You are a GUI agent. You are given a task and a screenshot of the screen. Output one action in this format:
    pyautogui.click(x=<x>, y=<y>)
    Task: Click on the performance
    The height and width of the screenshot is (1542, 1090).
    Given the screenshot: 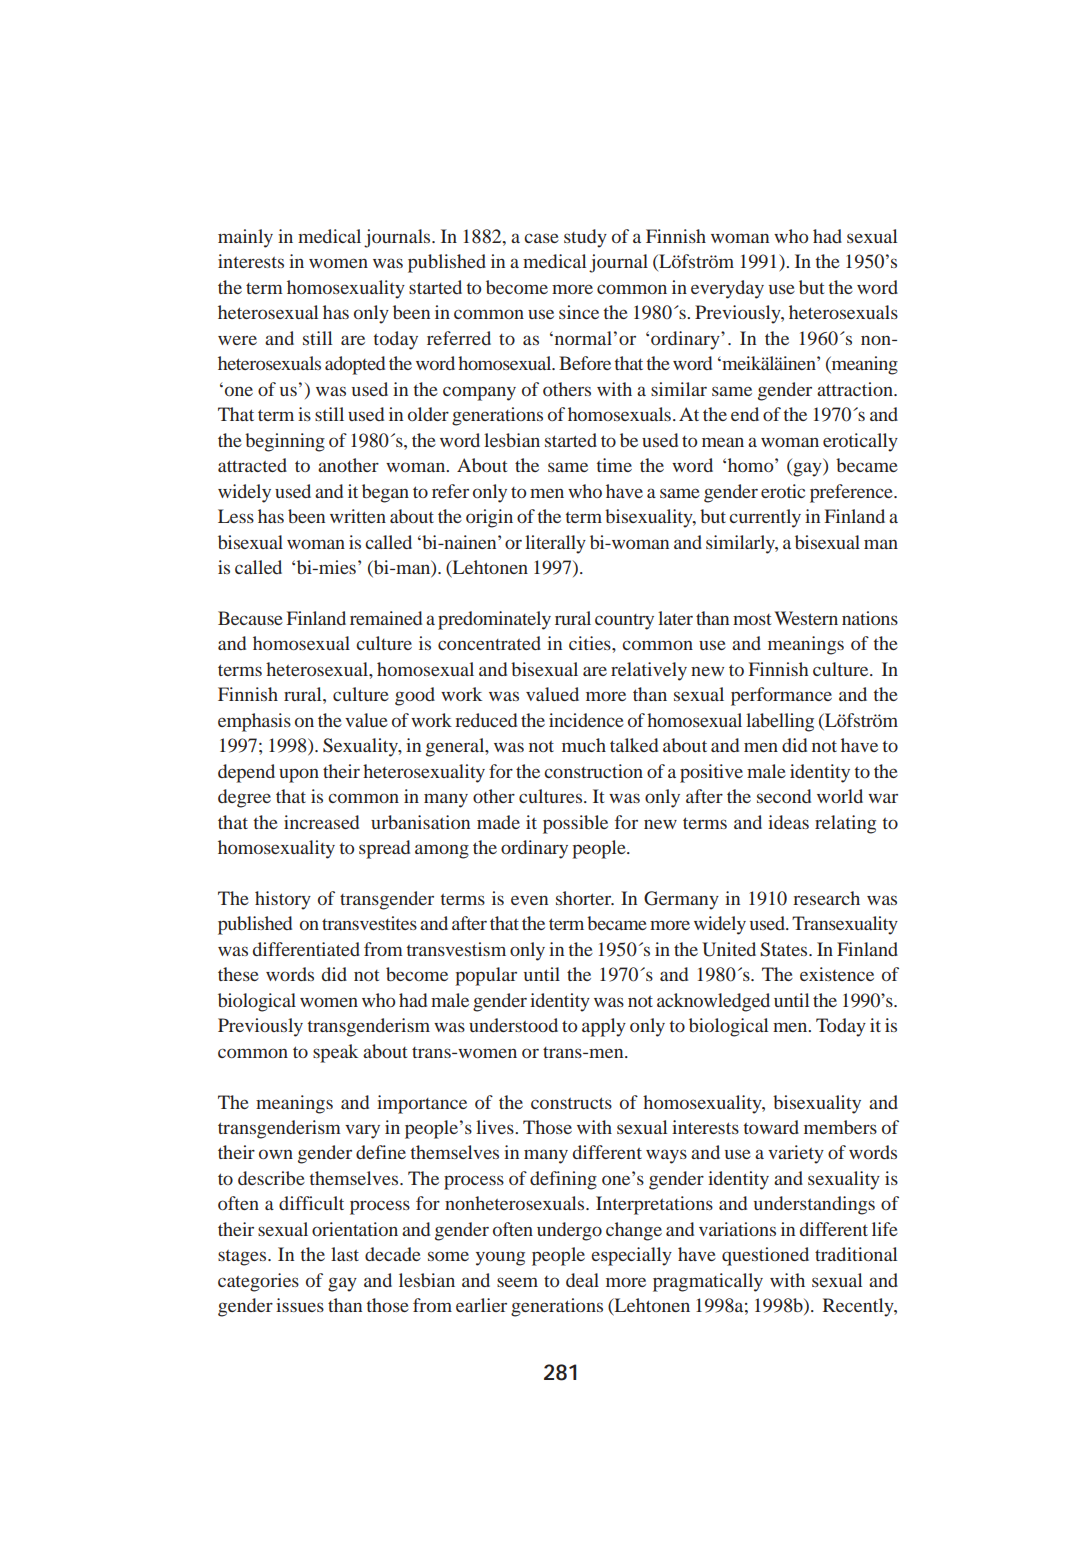 What is the action you would take?
    pyautogui.click(x=781, y=696)
